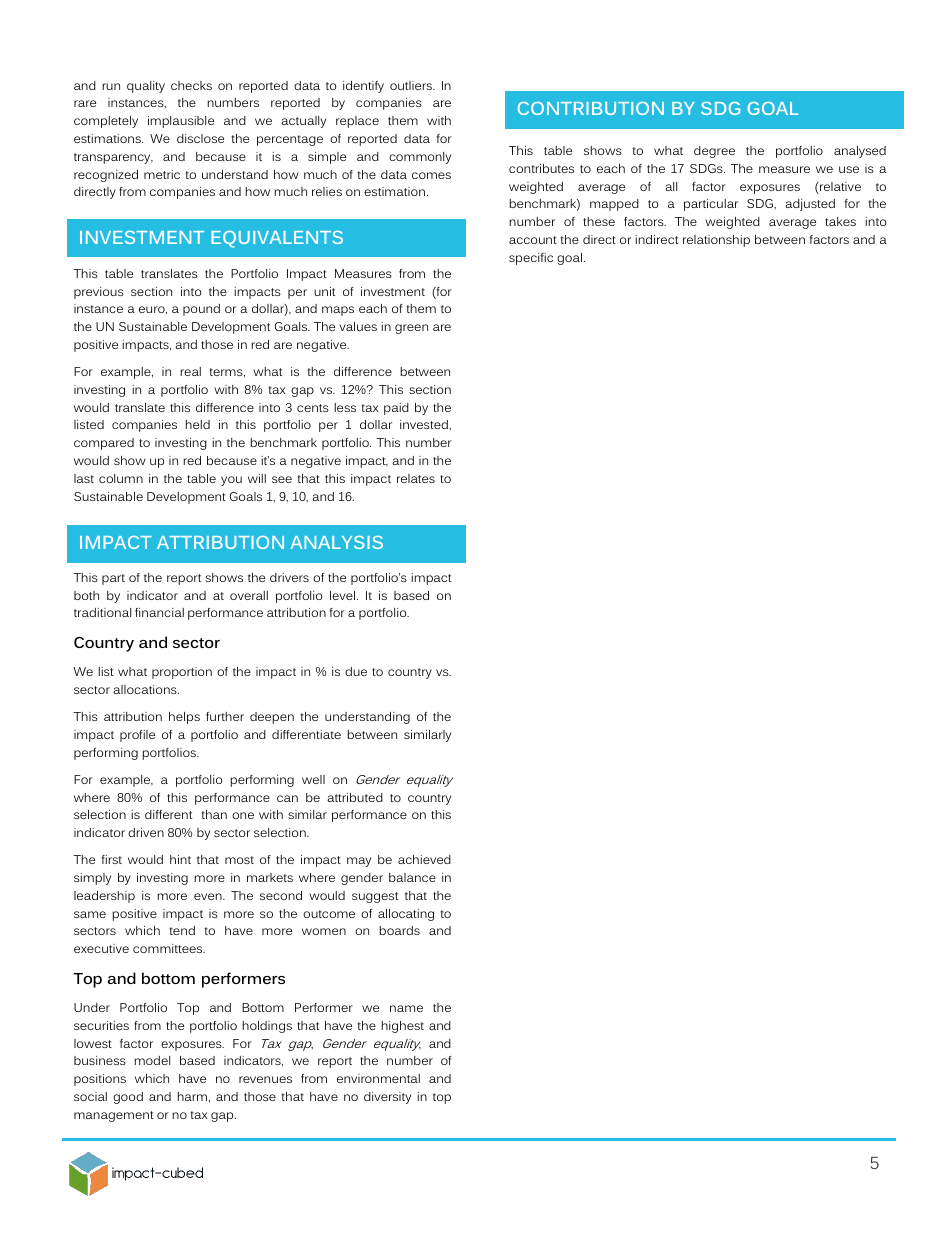  Describe the element at coordinates (355, 797) in the image. I see `attributed` at that location.
